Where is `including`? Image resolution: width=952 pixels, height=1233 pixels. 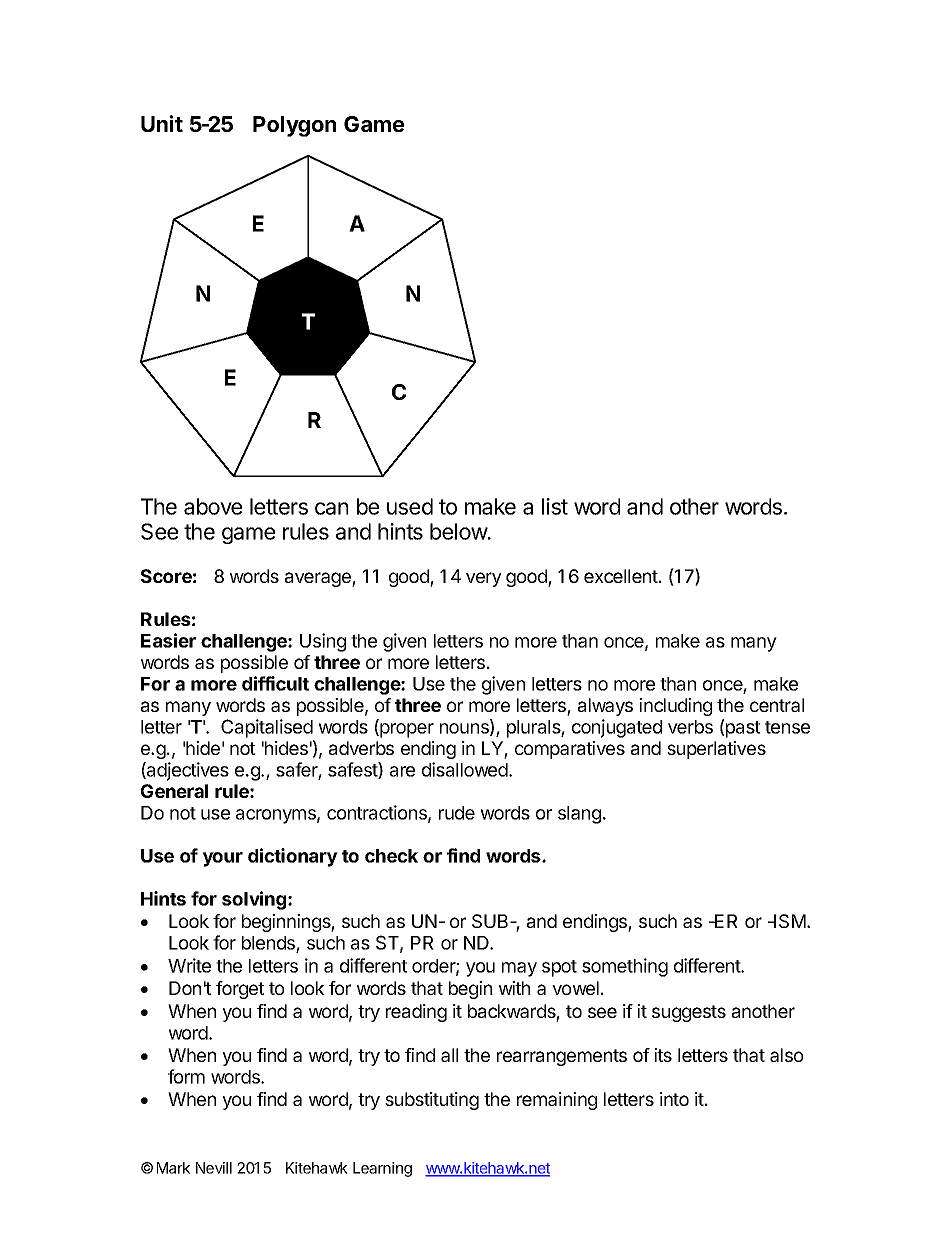 including is located at coordinates (675, 707).
